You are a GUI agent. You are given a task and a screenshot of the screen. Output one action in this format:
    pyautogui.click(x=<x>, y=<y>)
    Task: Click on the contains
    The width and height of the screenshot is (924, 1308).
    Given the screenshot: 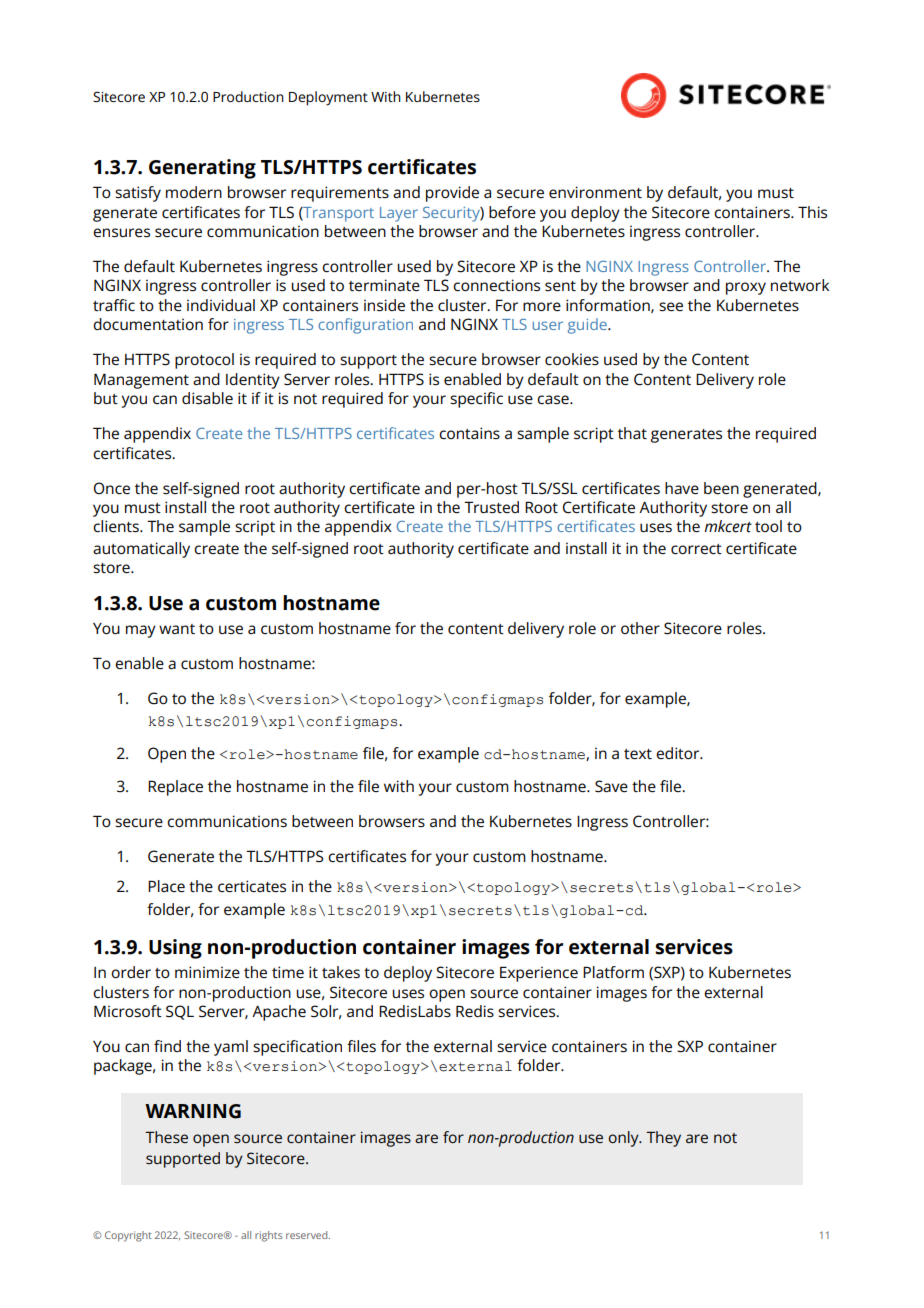 What is the action you would take?
    pyautogui.click(x=469, y=433)
